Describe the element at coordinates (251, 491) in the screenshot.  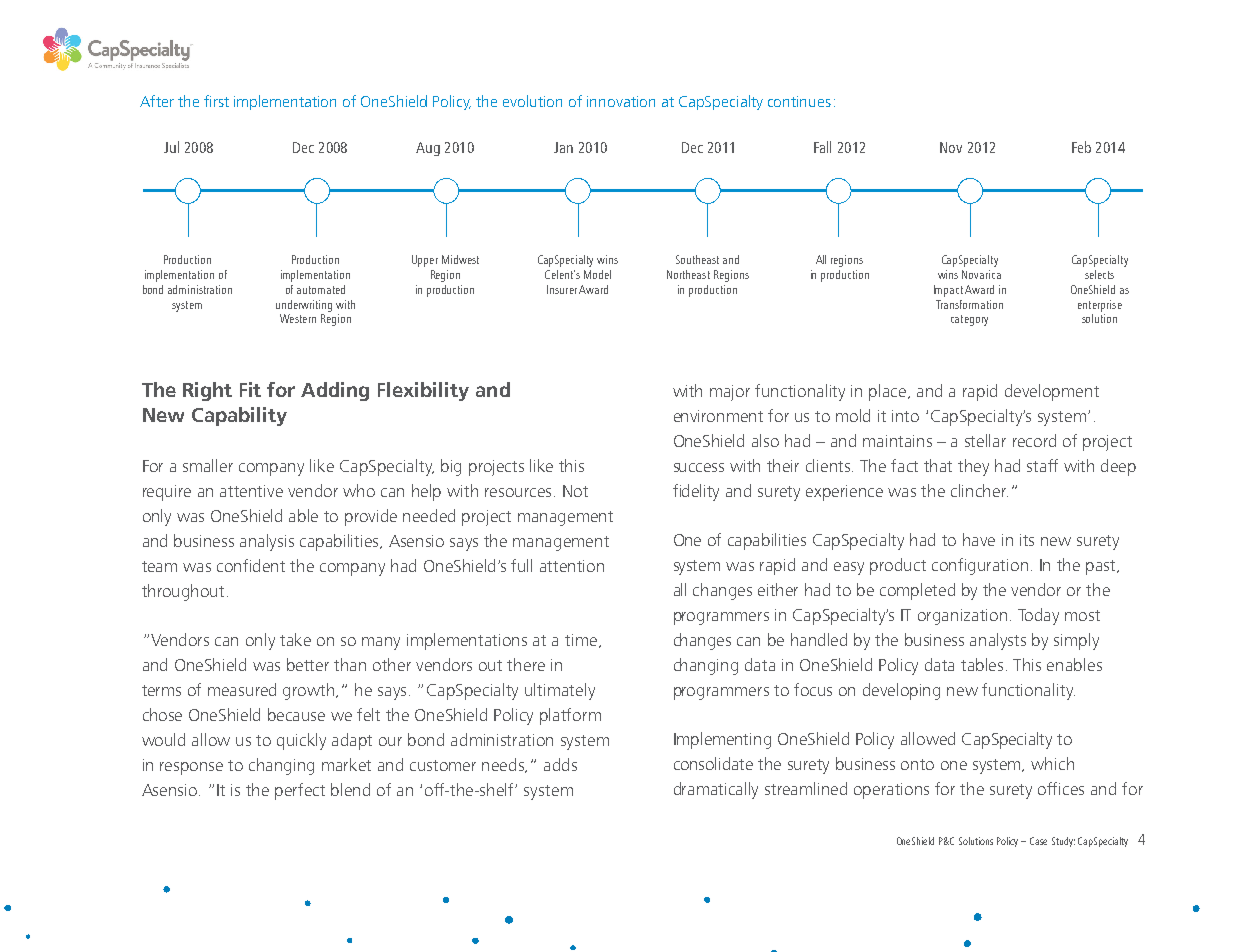
I see `attentive` at that location.
